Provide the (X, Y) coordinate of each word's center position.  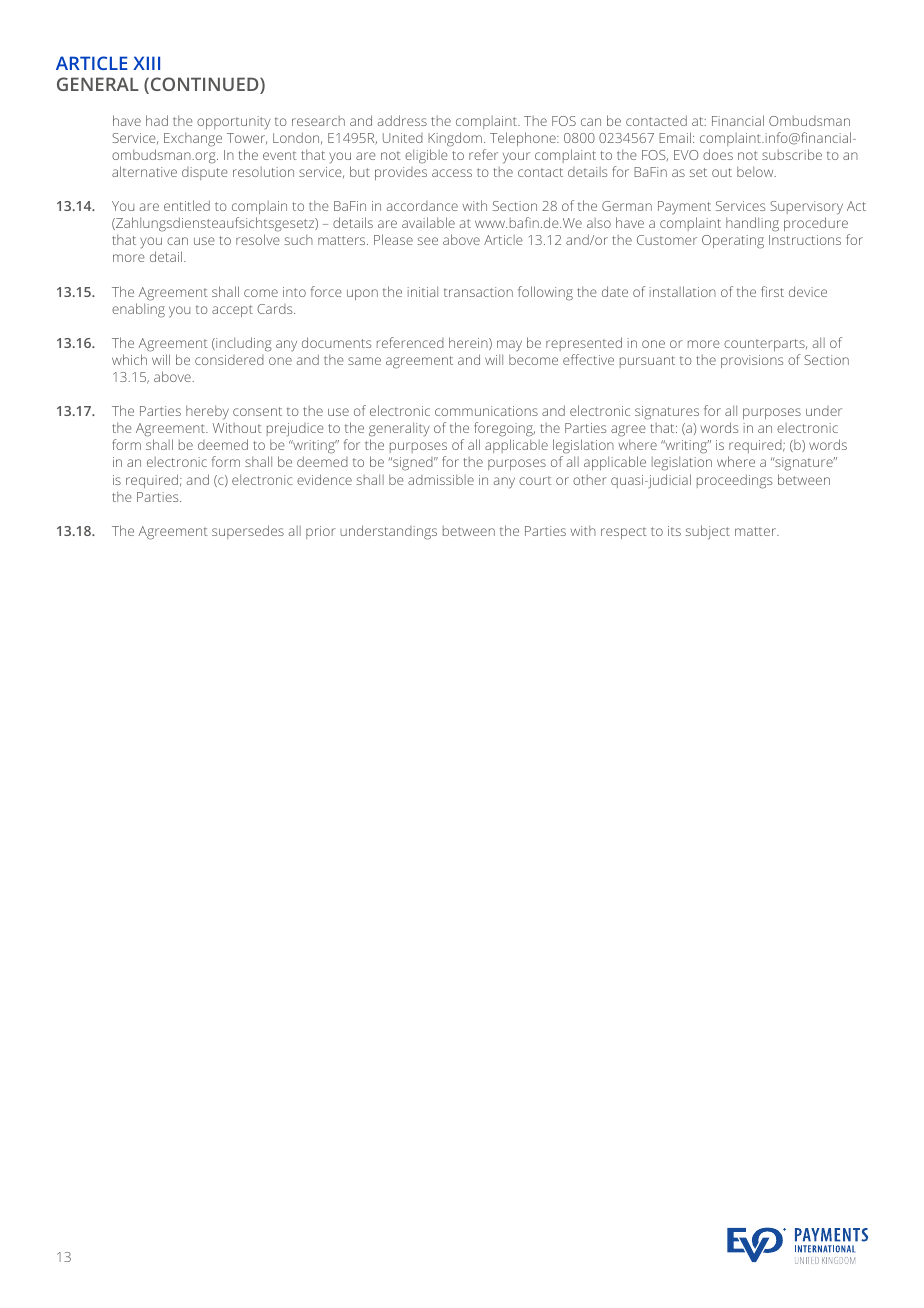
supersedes (248, 532)
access (452, 173)
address (402, 120)
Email (675, 137)
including (243, 344)
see (427, 241)
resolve (258, 239)
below (756, 171)
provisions (752, 361)
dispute (205, 173)
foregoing (504, 431)
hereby (207, 412)
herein (469, 343)
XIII (146, 63)
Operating (733, 242)
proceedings (734, 481)
